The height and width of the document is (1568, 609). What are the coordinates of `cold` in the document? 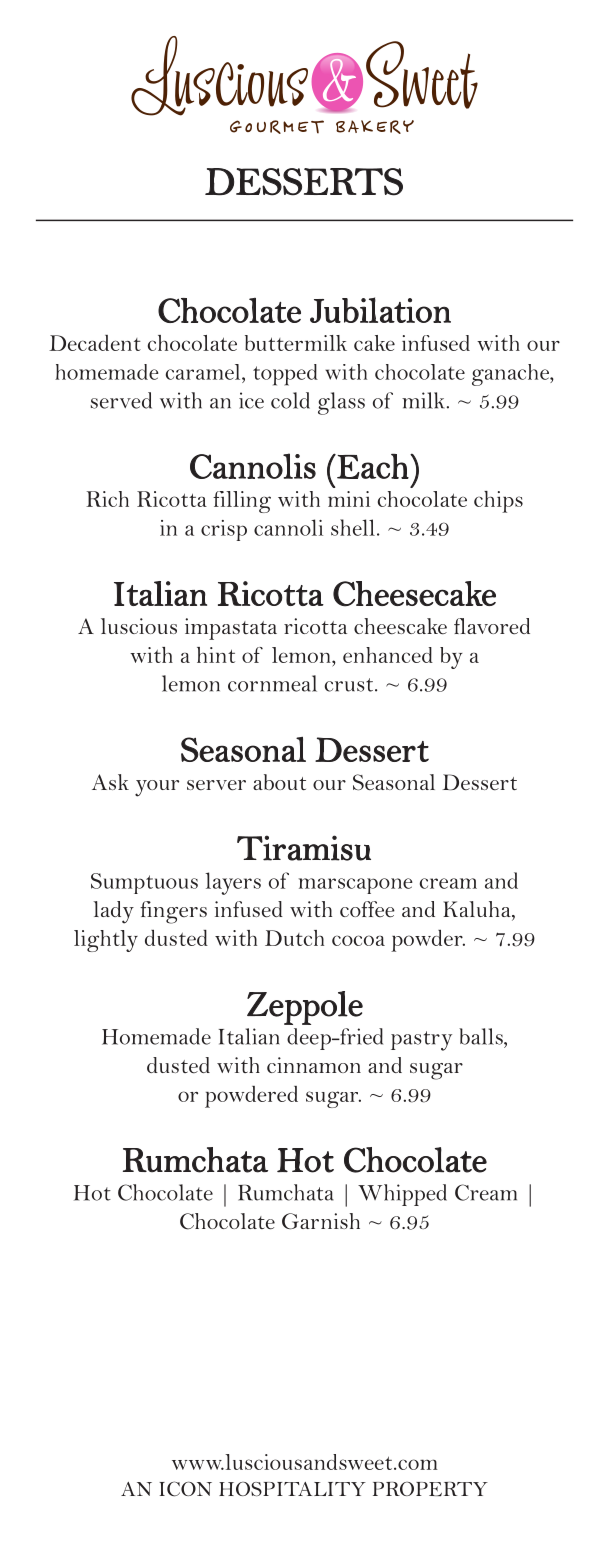 It's located at (290, 400).
